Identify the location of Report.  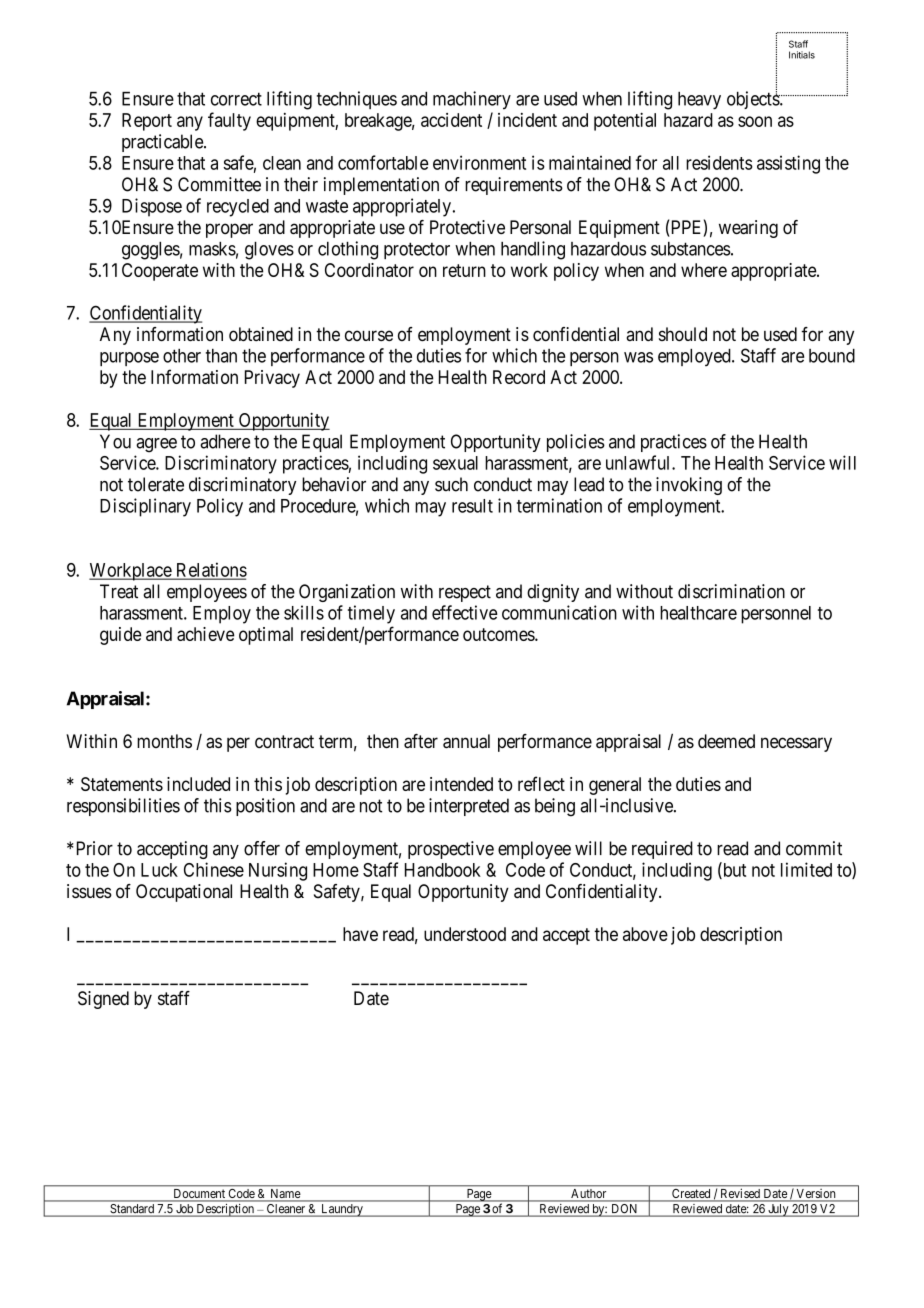
(147, 122).
